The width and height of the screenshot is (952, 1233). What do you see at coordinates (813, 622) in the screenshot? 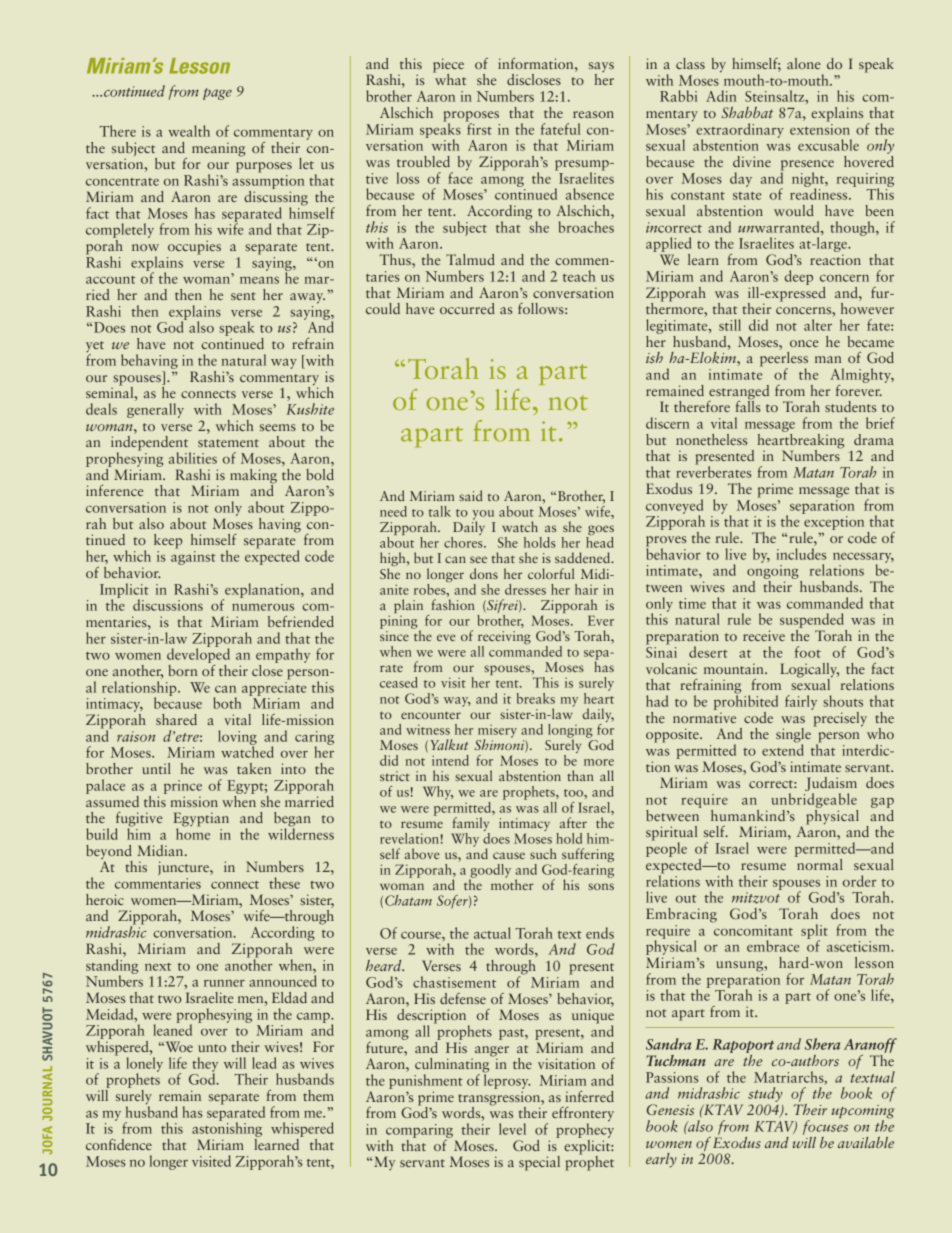
I see `suspended` at bounding box center [813, 622].
